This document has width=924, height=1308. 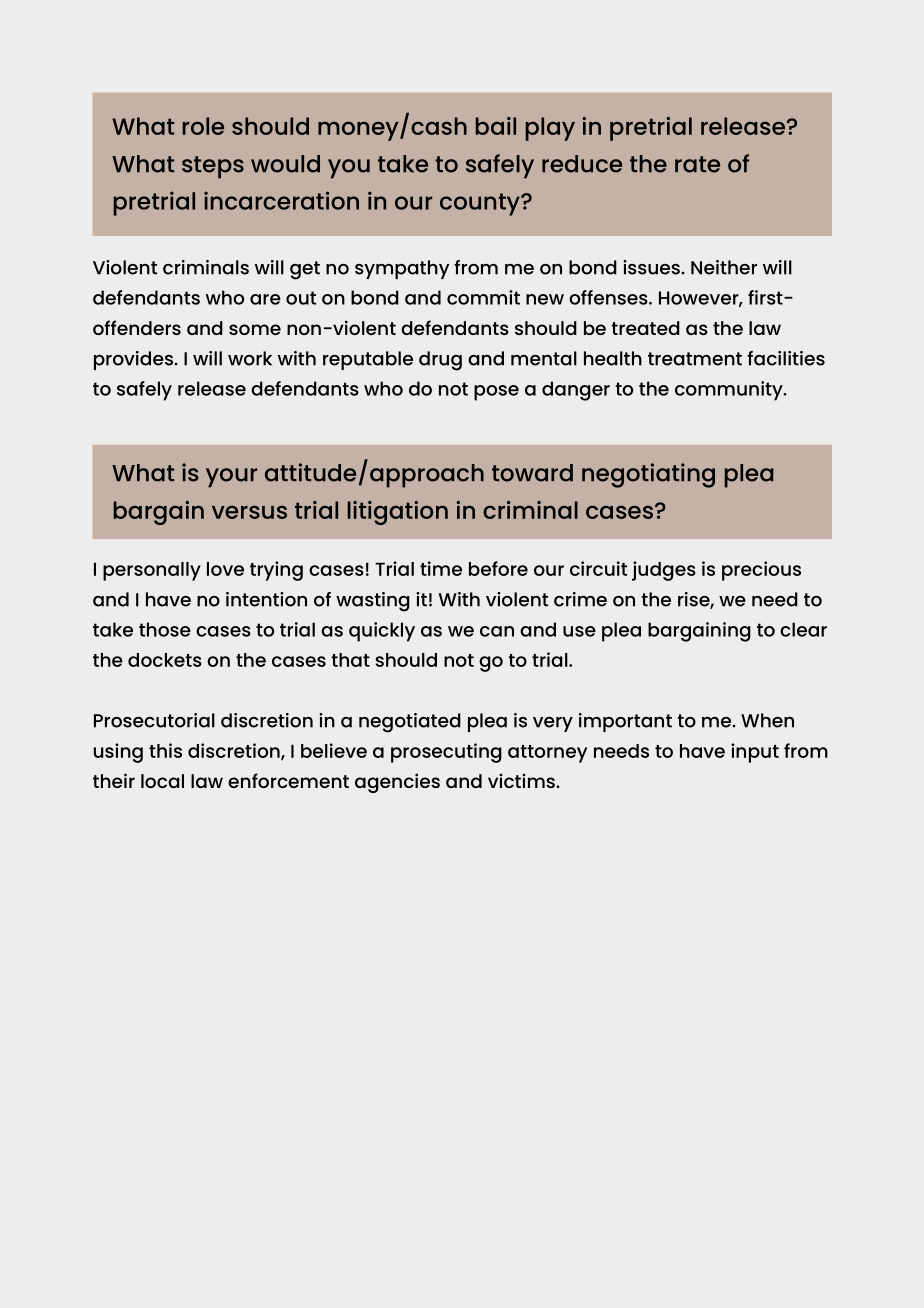 I want to click on precious, so click(x=761, y=571).
